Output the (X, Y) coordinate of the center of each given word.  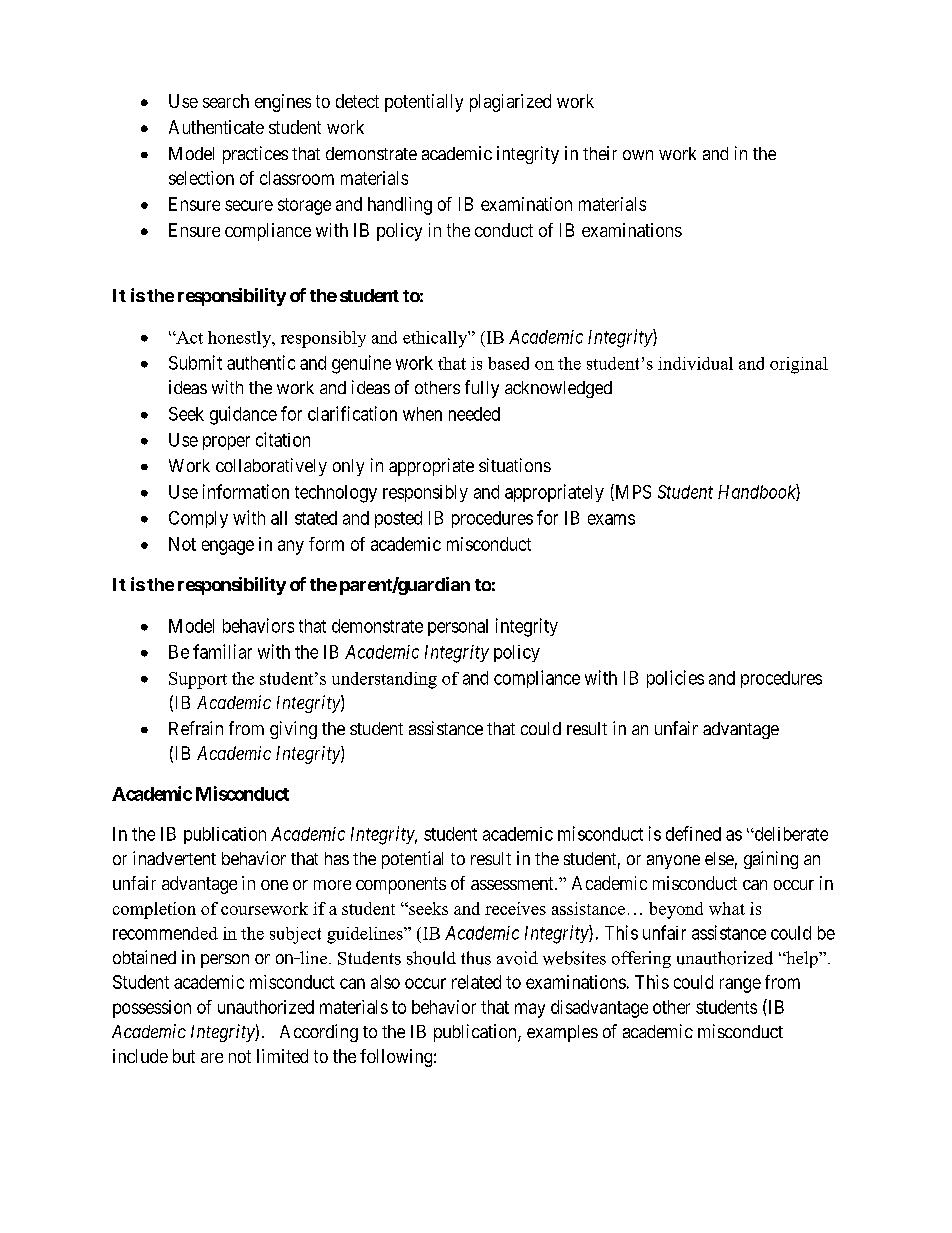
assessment (513, 883)
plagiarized (510, 103)
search (226, 101)
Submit (195, 362)
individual (695, 363)
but (184, 1056)
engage (228, 547)
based (508, 363)
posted (398, 519)
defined (693, 833)
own (638, 155)
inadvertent (174, 858)
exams (611, 519)
